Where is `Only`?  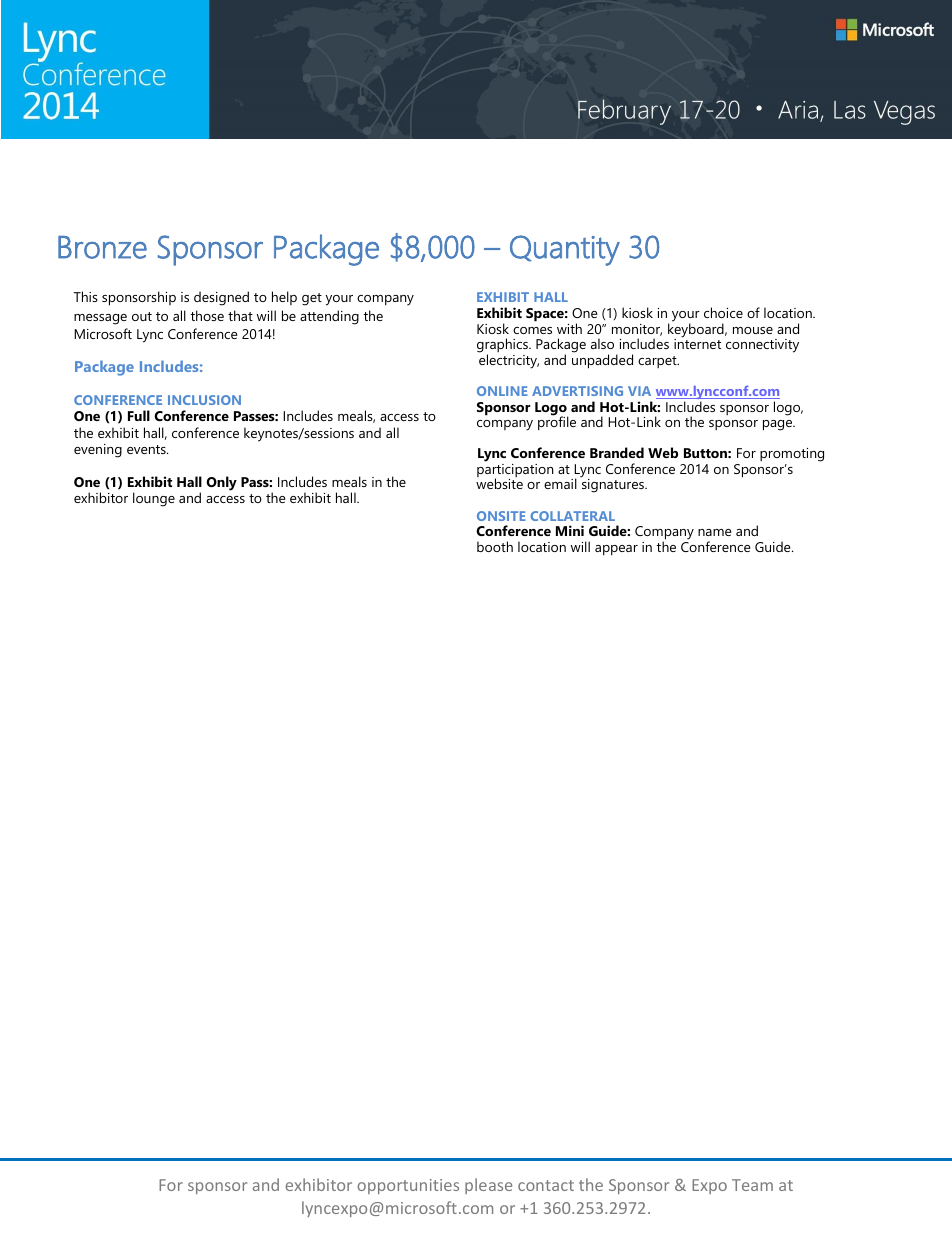 Only is located at coordinates (221, 483).
